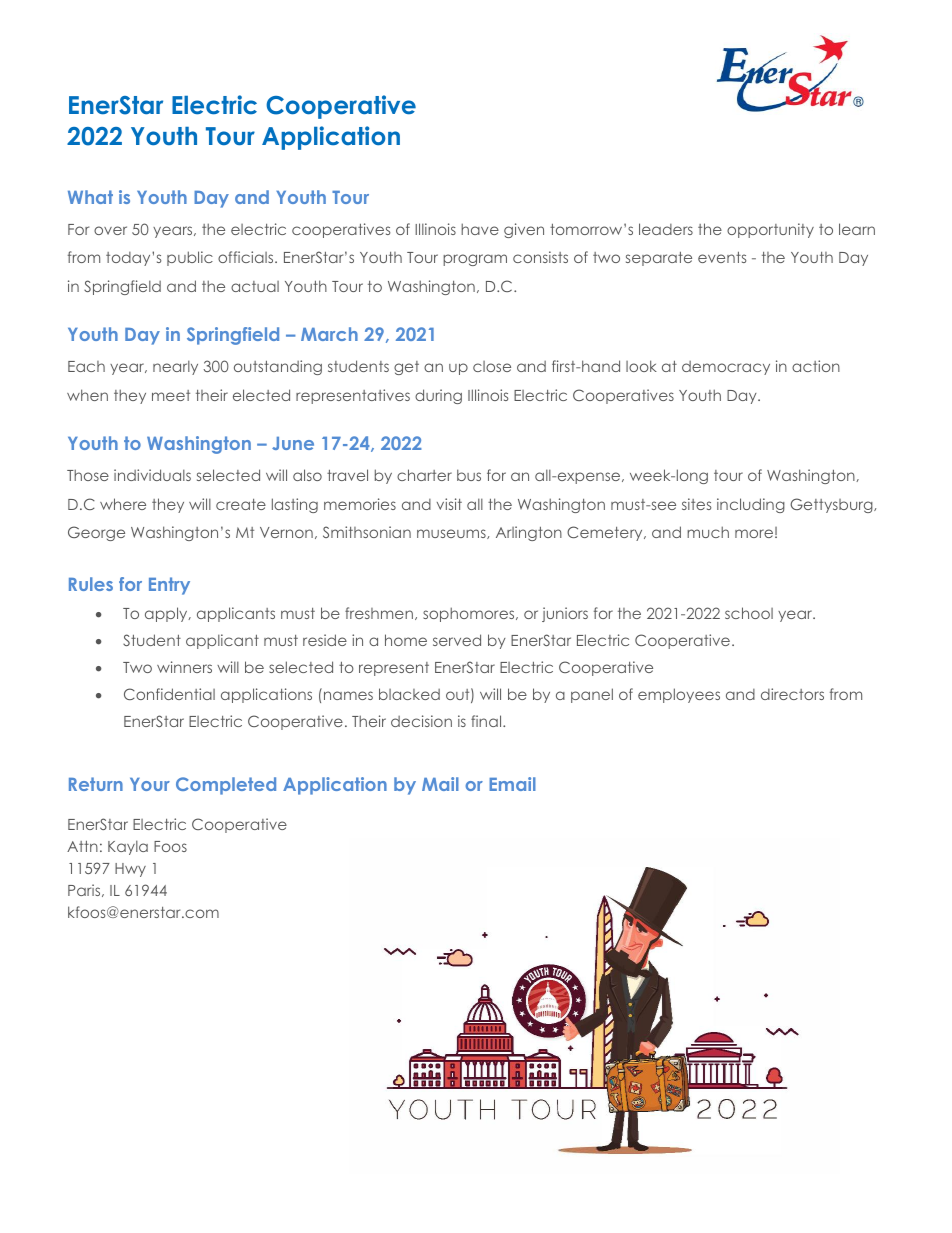 This screenshot has height=1233, width=952. I want to click on over, so click(110, 230).
